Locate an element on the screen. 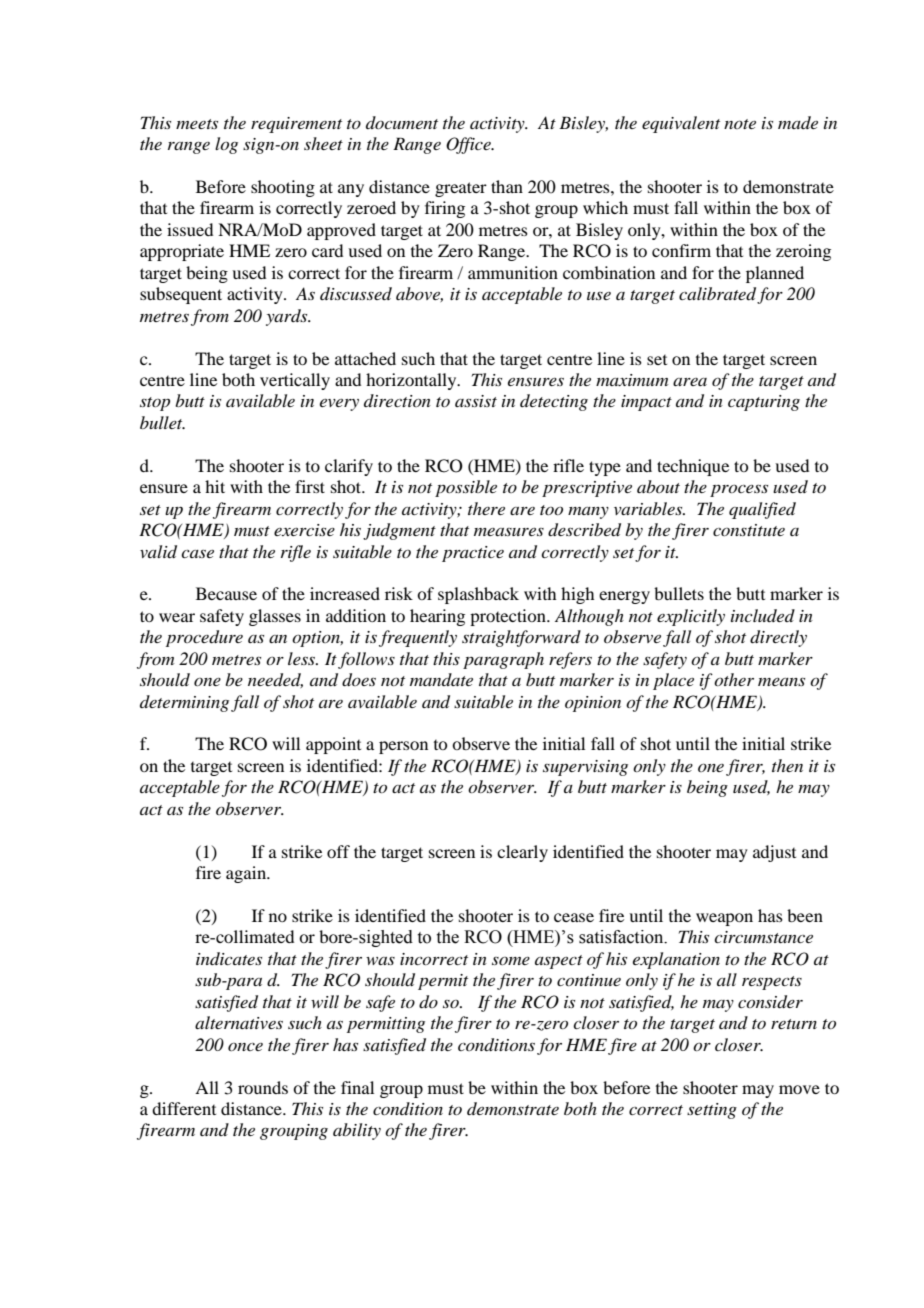 The width and height of the screenshot is (924, 1308). determining is located at coordinates (184, 703).
